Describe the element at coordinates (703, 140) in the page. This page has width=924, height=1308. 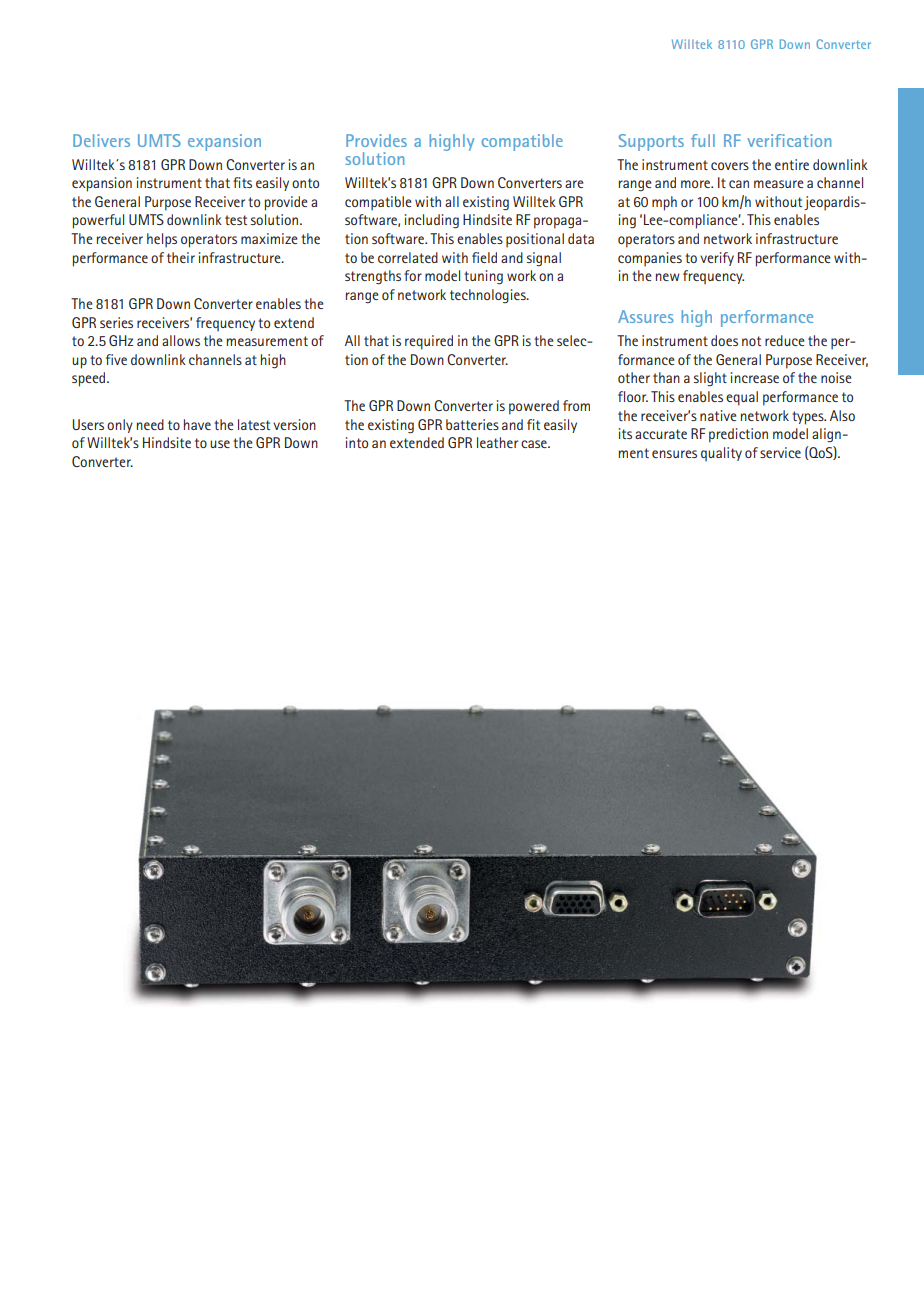
I see `full` at that location.
